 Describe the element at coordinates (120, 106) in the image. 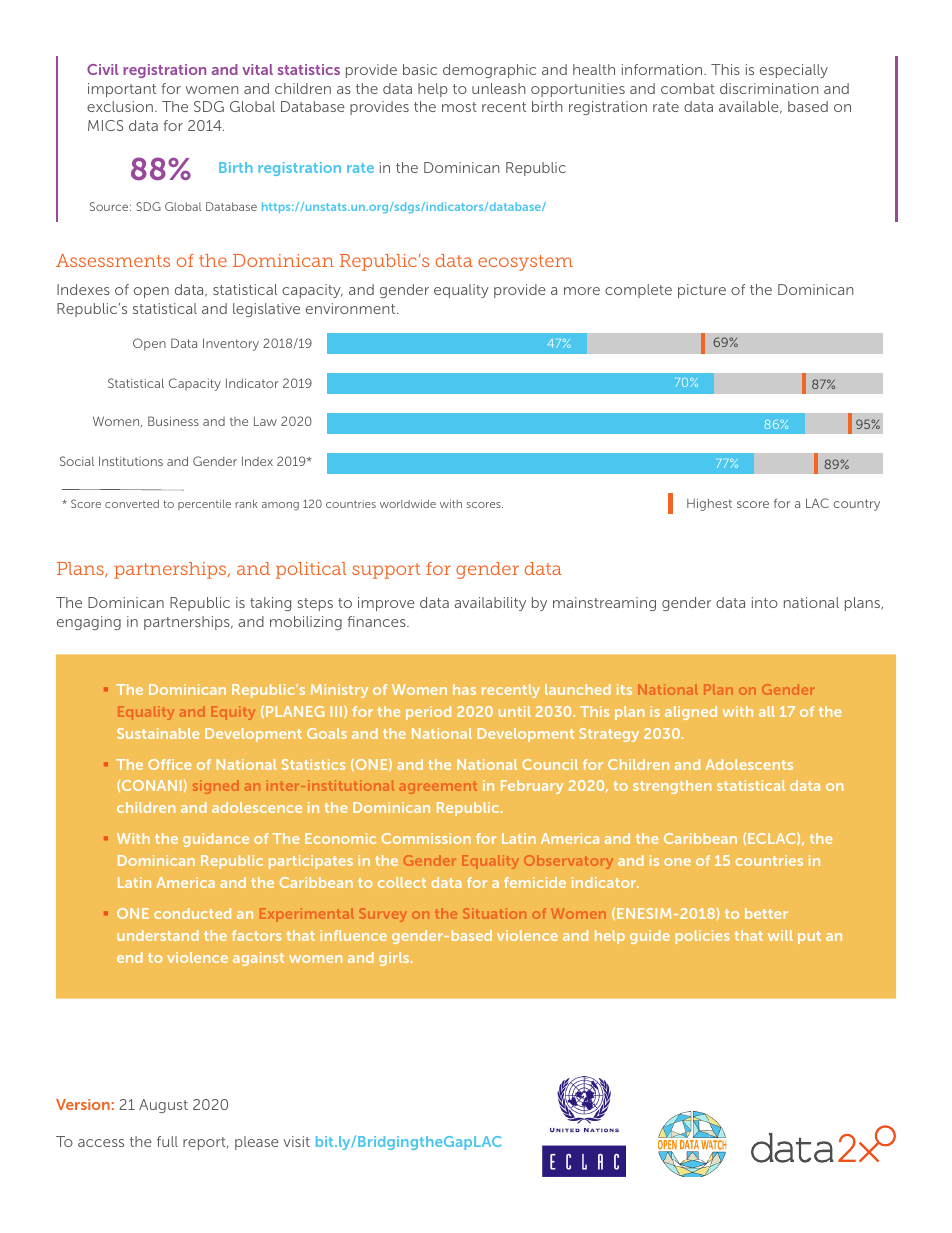

I see `exclusion` at that location.
